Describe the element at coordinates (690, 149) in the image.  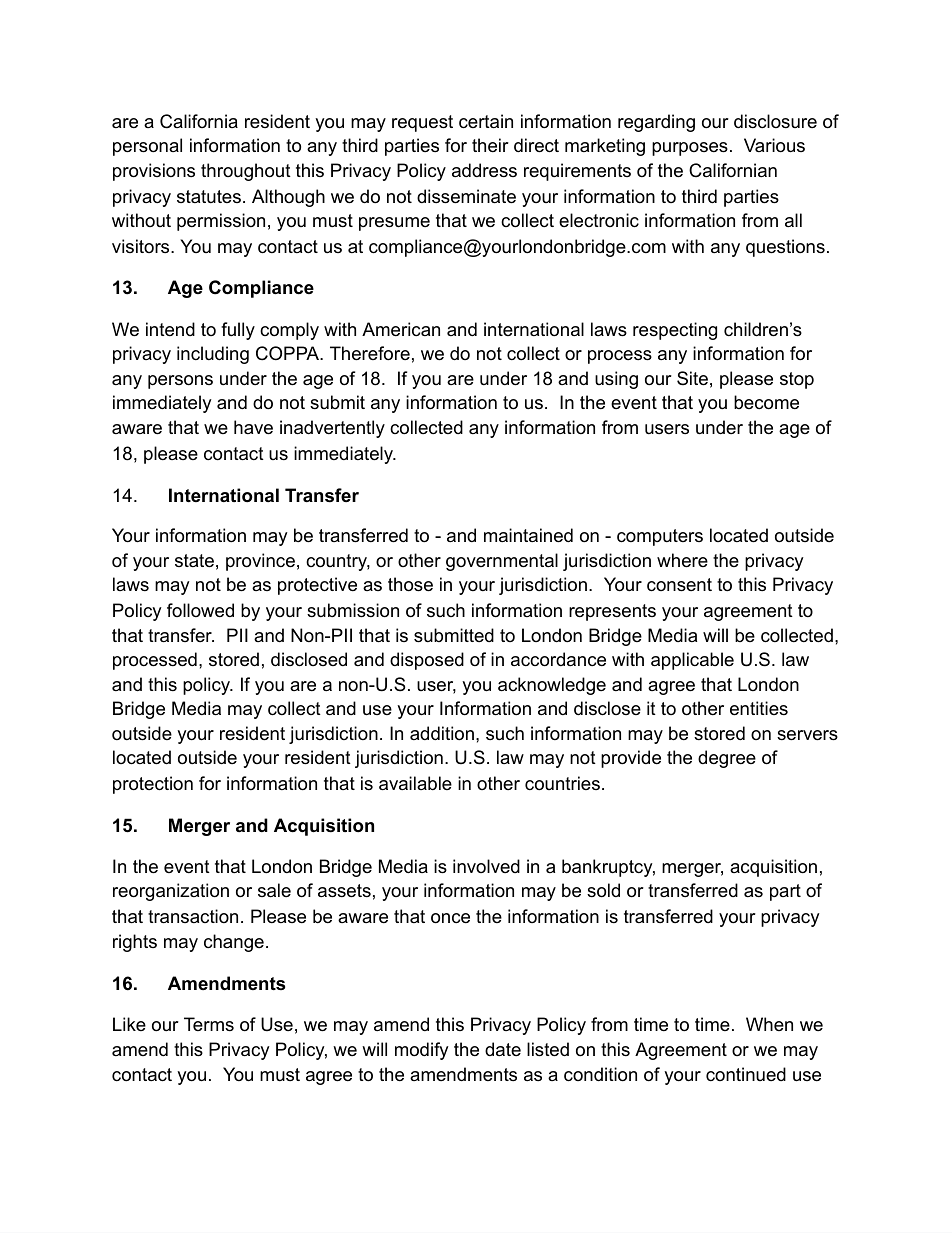
I see `purposes` at that location.
